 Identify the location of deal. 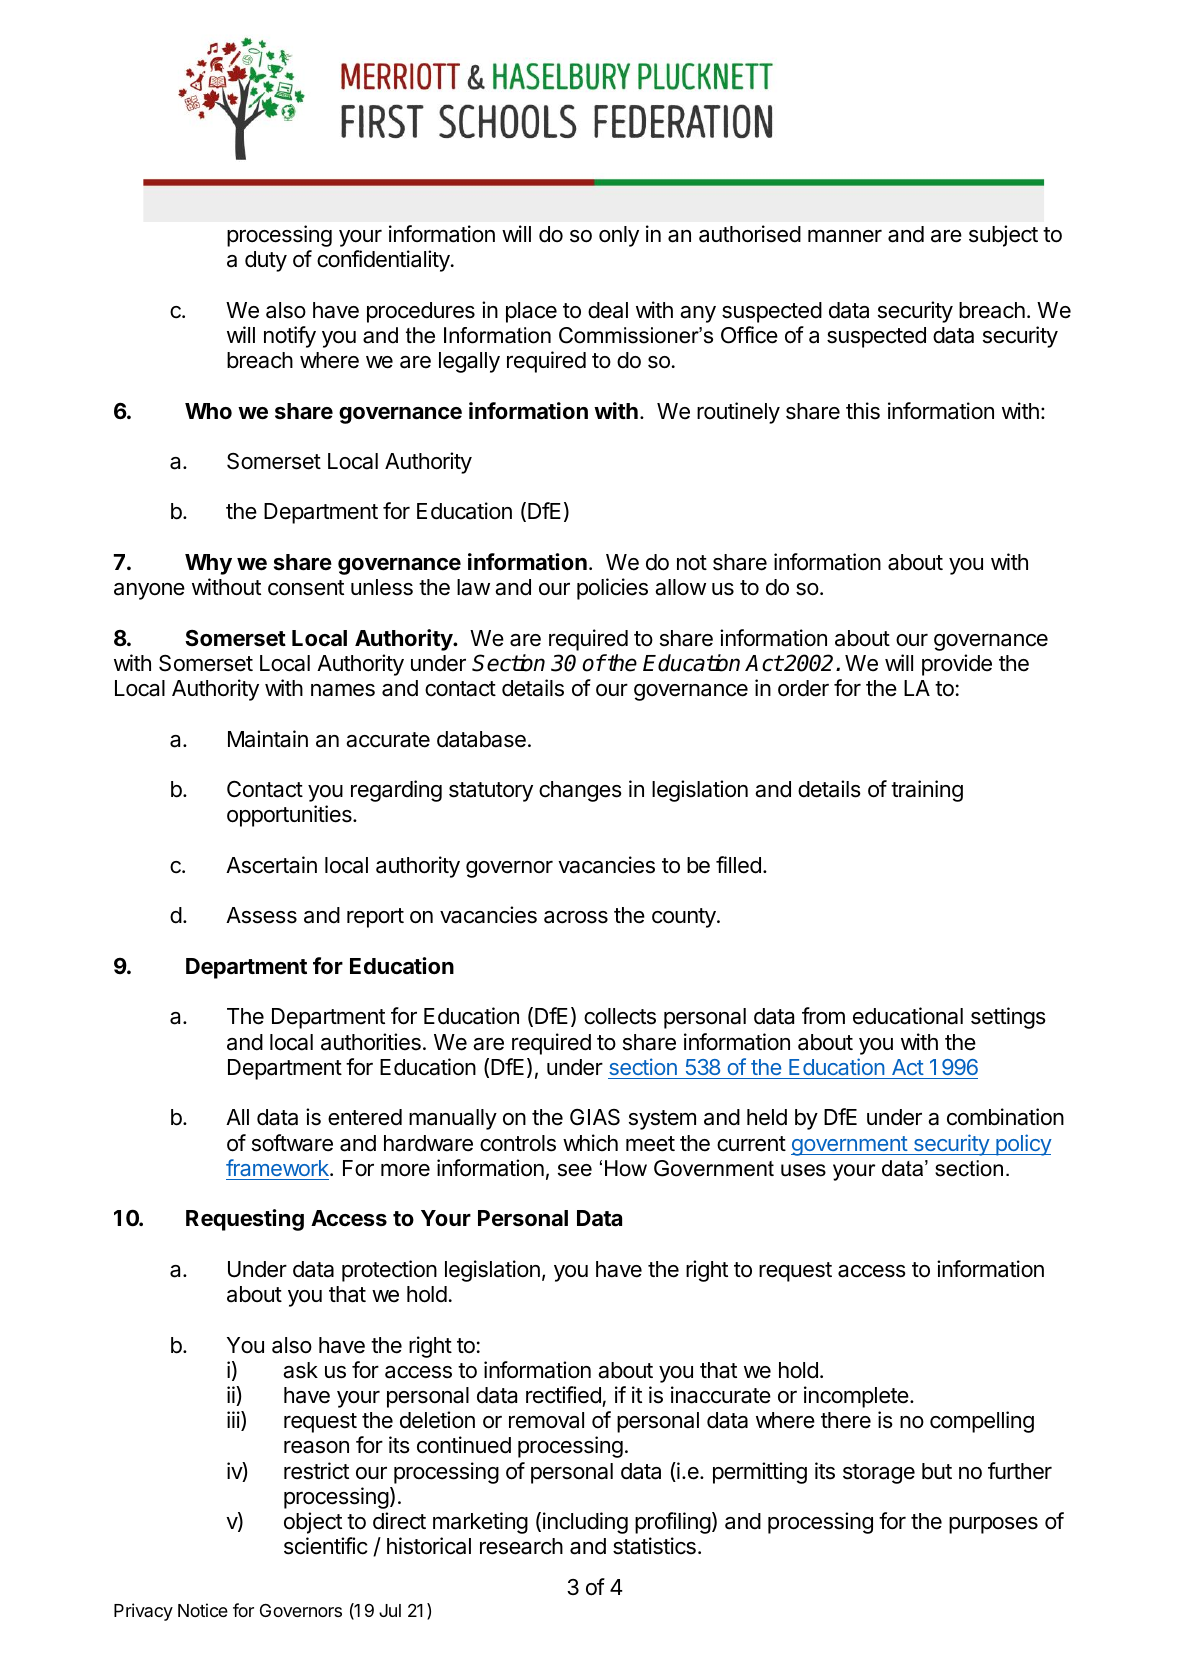
(608, 310).
